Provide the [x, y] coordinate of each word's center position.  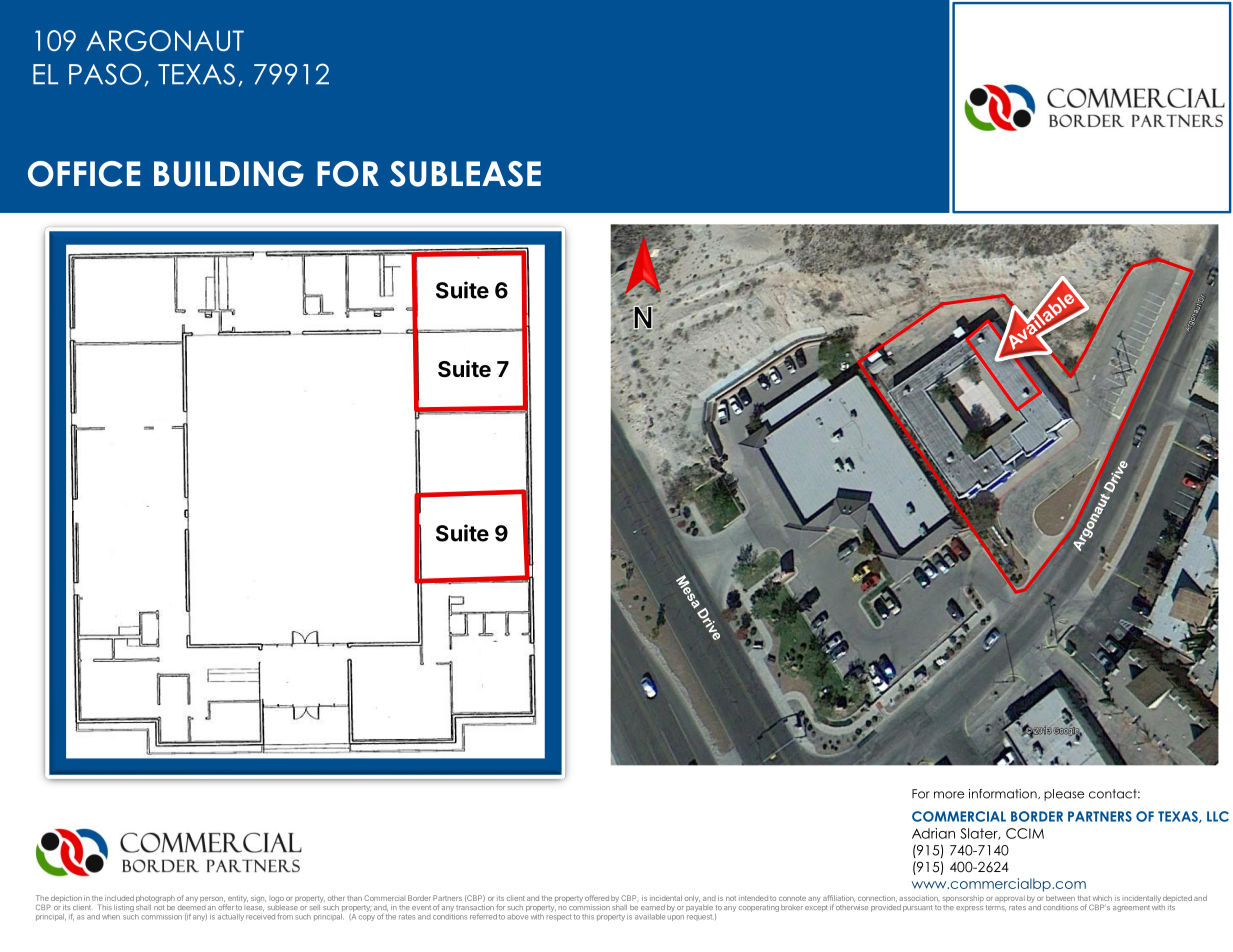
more [949, 795]
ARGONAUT [165, 40]
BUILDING [229, 174]
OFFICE [84, 174]
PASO [105, 74]
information [1004, 794]
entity [237, 900]
